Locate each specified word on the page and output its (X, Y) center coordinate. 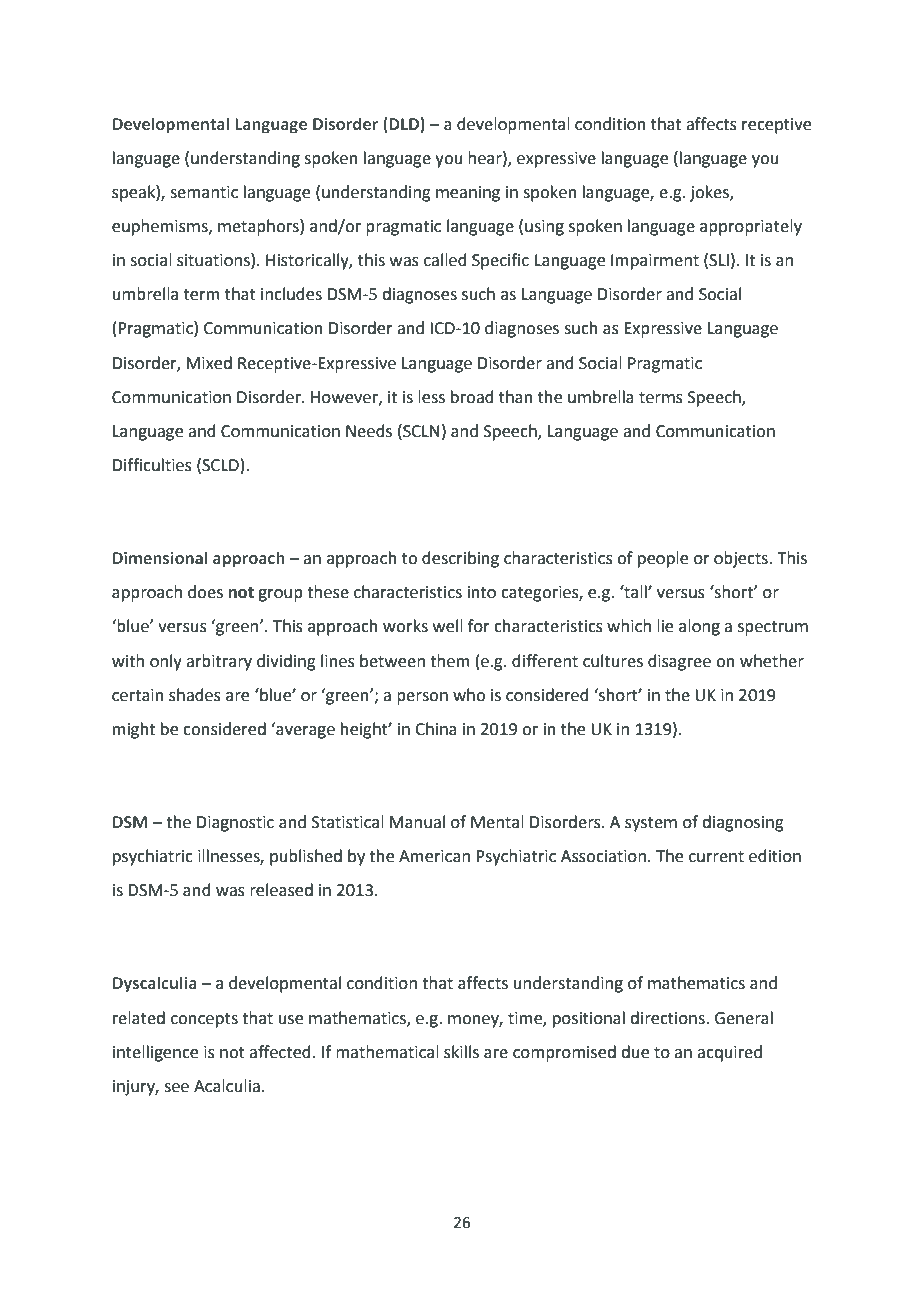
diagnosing (743, 823)
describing (460, 559)
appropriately (751, 227)
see (176, 1088)
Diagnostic (235, 824)
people (663, 559)
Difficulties (152, 465)
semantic (204, 192)
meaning (468, 194)
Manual (417, 822)
